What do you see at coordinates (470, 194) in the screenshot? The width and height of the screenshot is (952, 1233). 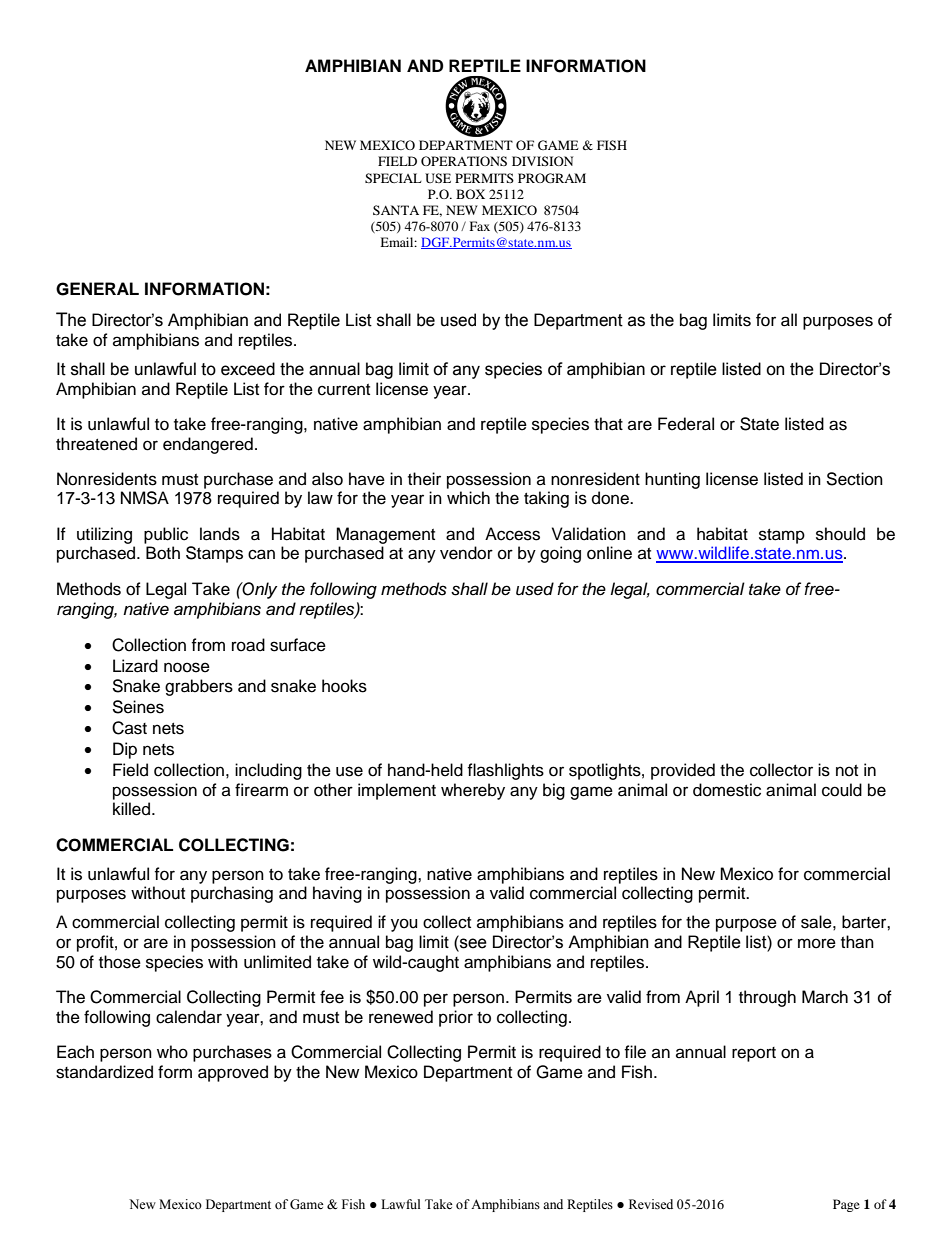 I see `BOX` at bounding box center [470, 194].
